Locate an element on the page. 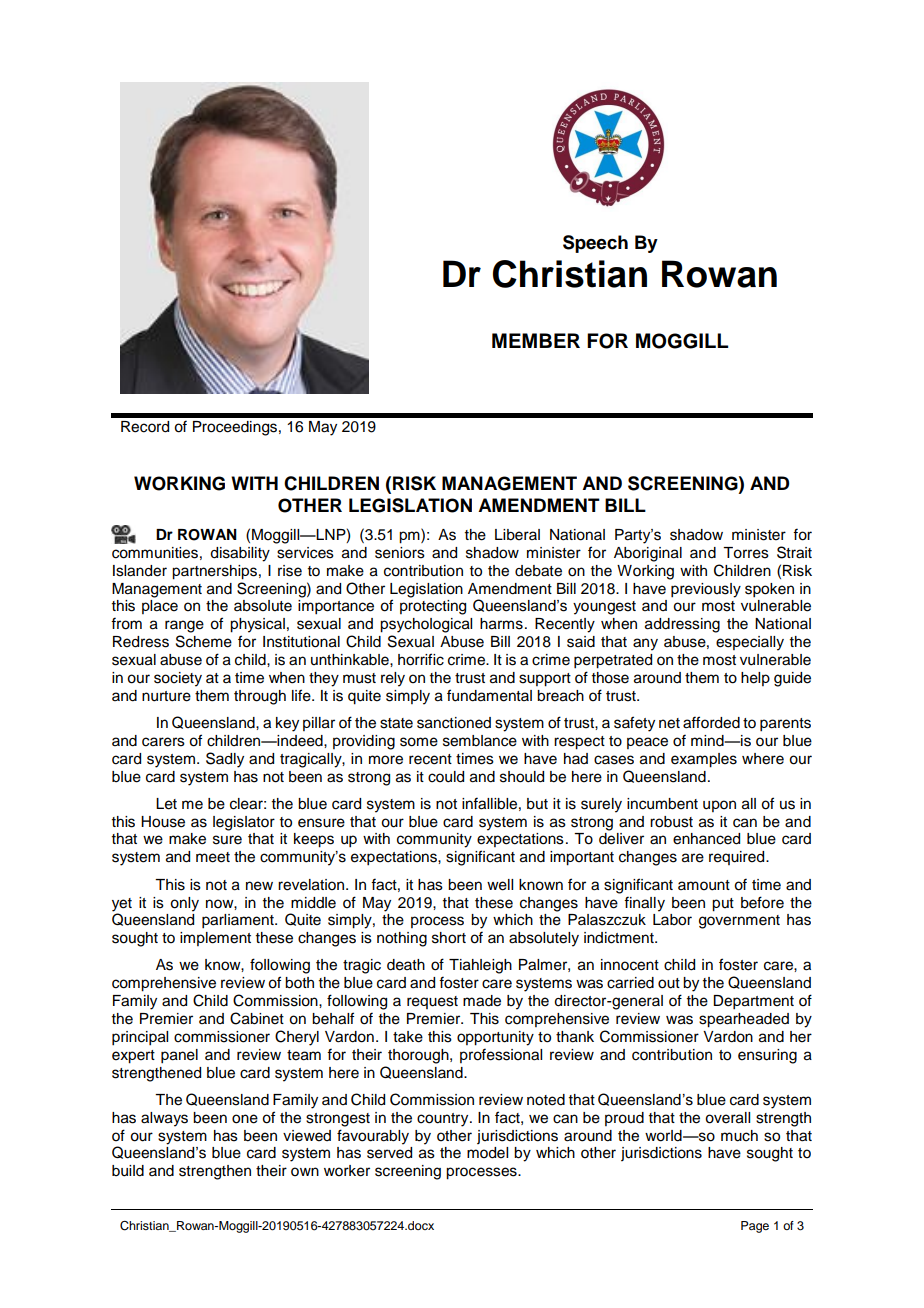  Speech is located at coordinates (595, 244).
